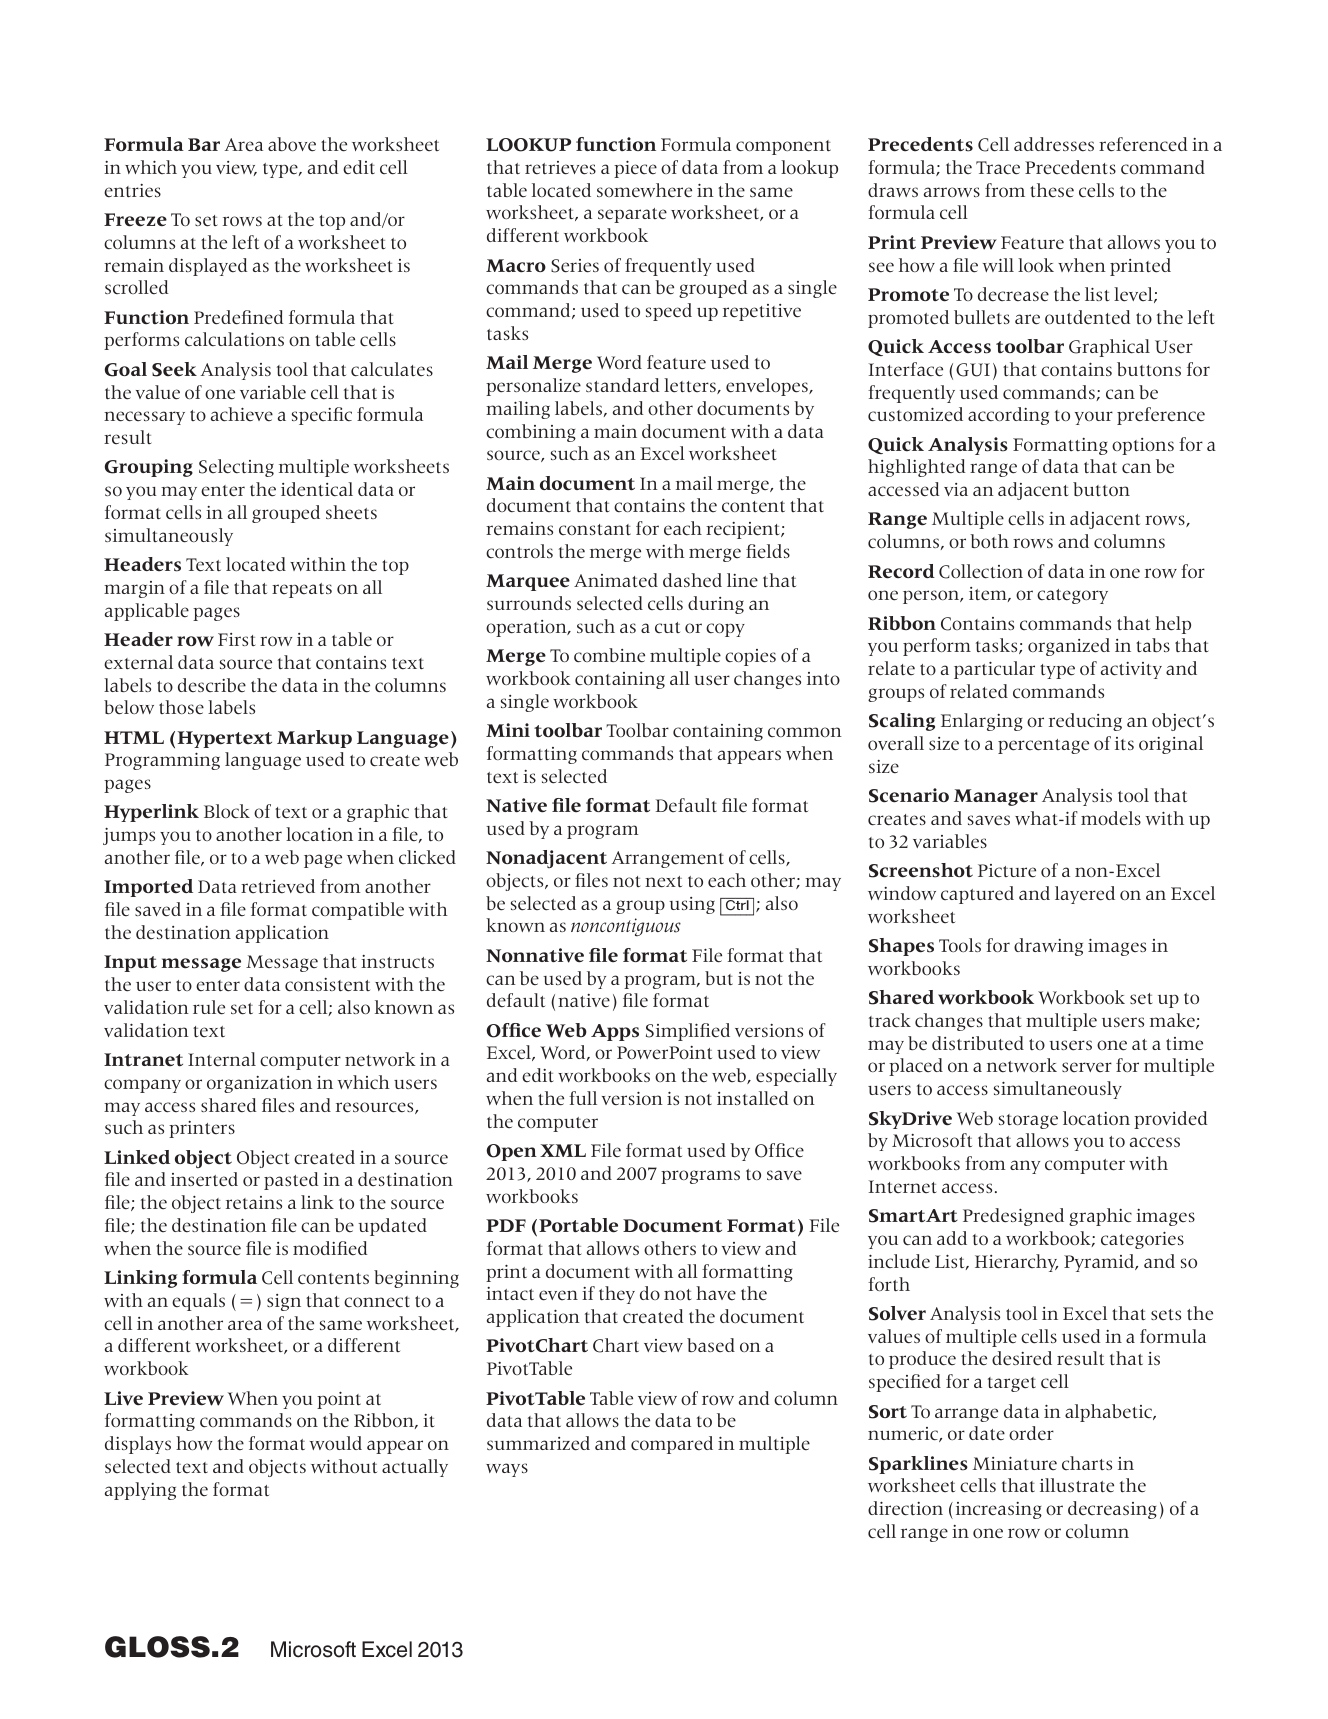  Describe the element at coordinates (672, 1445) in the screenshot. I see `compared` at that location.
